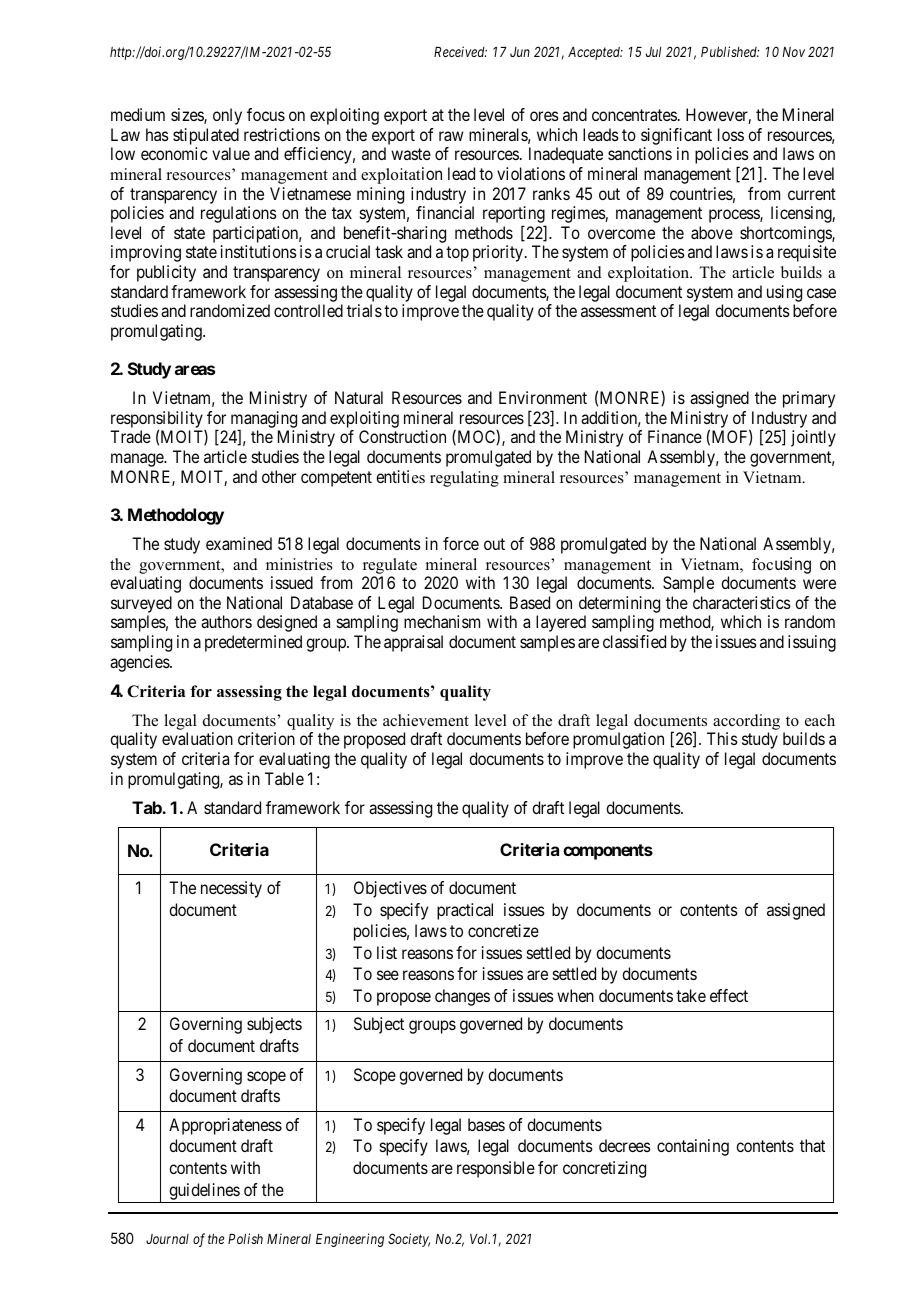 This document has width=924, height=1307. Describe the element at coordinates (460, 51) in the document. I see `Received` at that location.
